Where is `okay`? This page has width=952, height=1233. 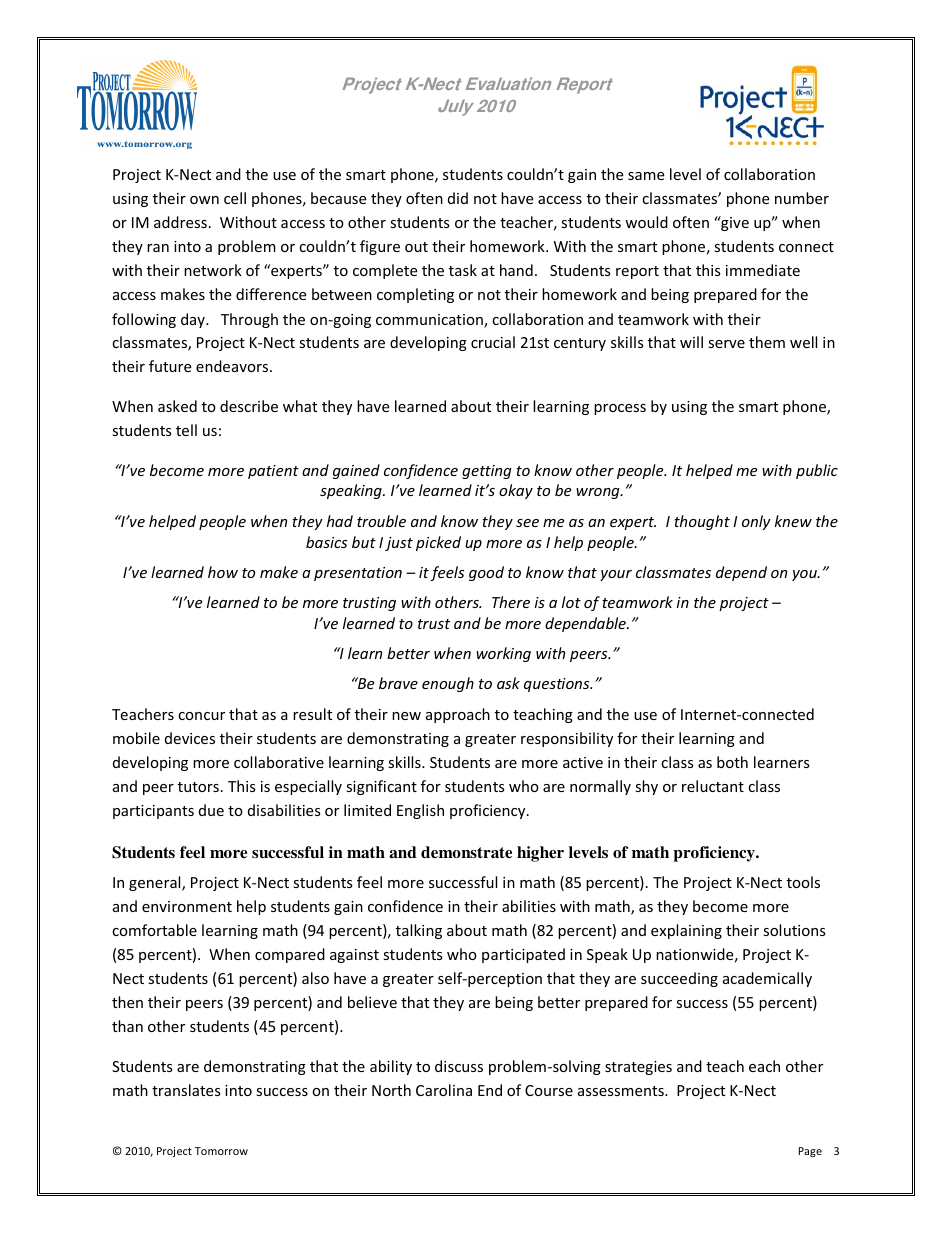 okay is located at coordinates (516, 491).
